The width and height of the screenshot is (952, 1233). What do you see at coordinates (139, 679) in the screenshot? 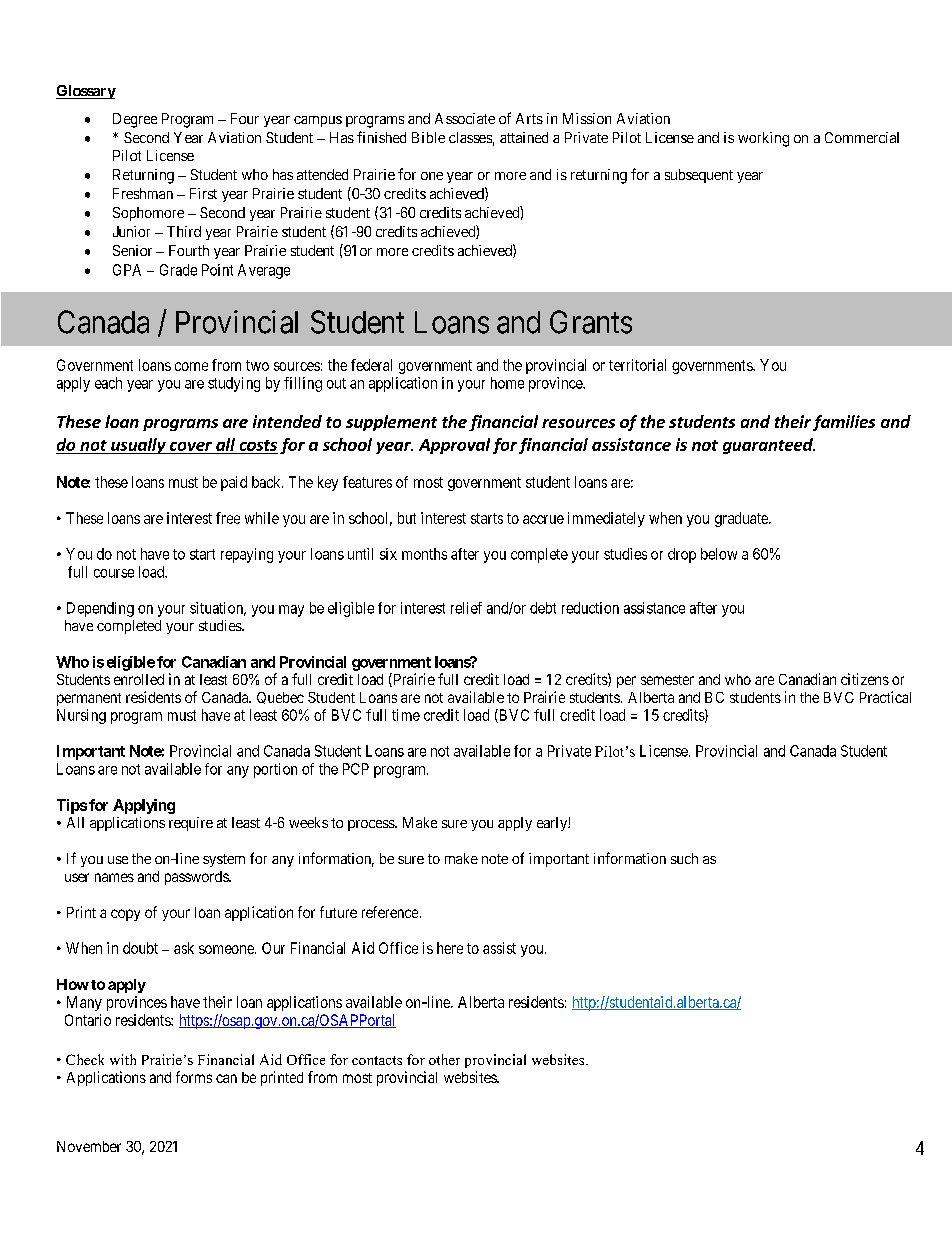
I see `enrolled` at bounding box center [139, 679].
